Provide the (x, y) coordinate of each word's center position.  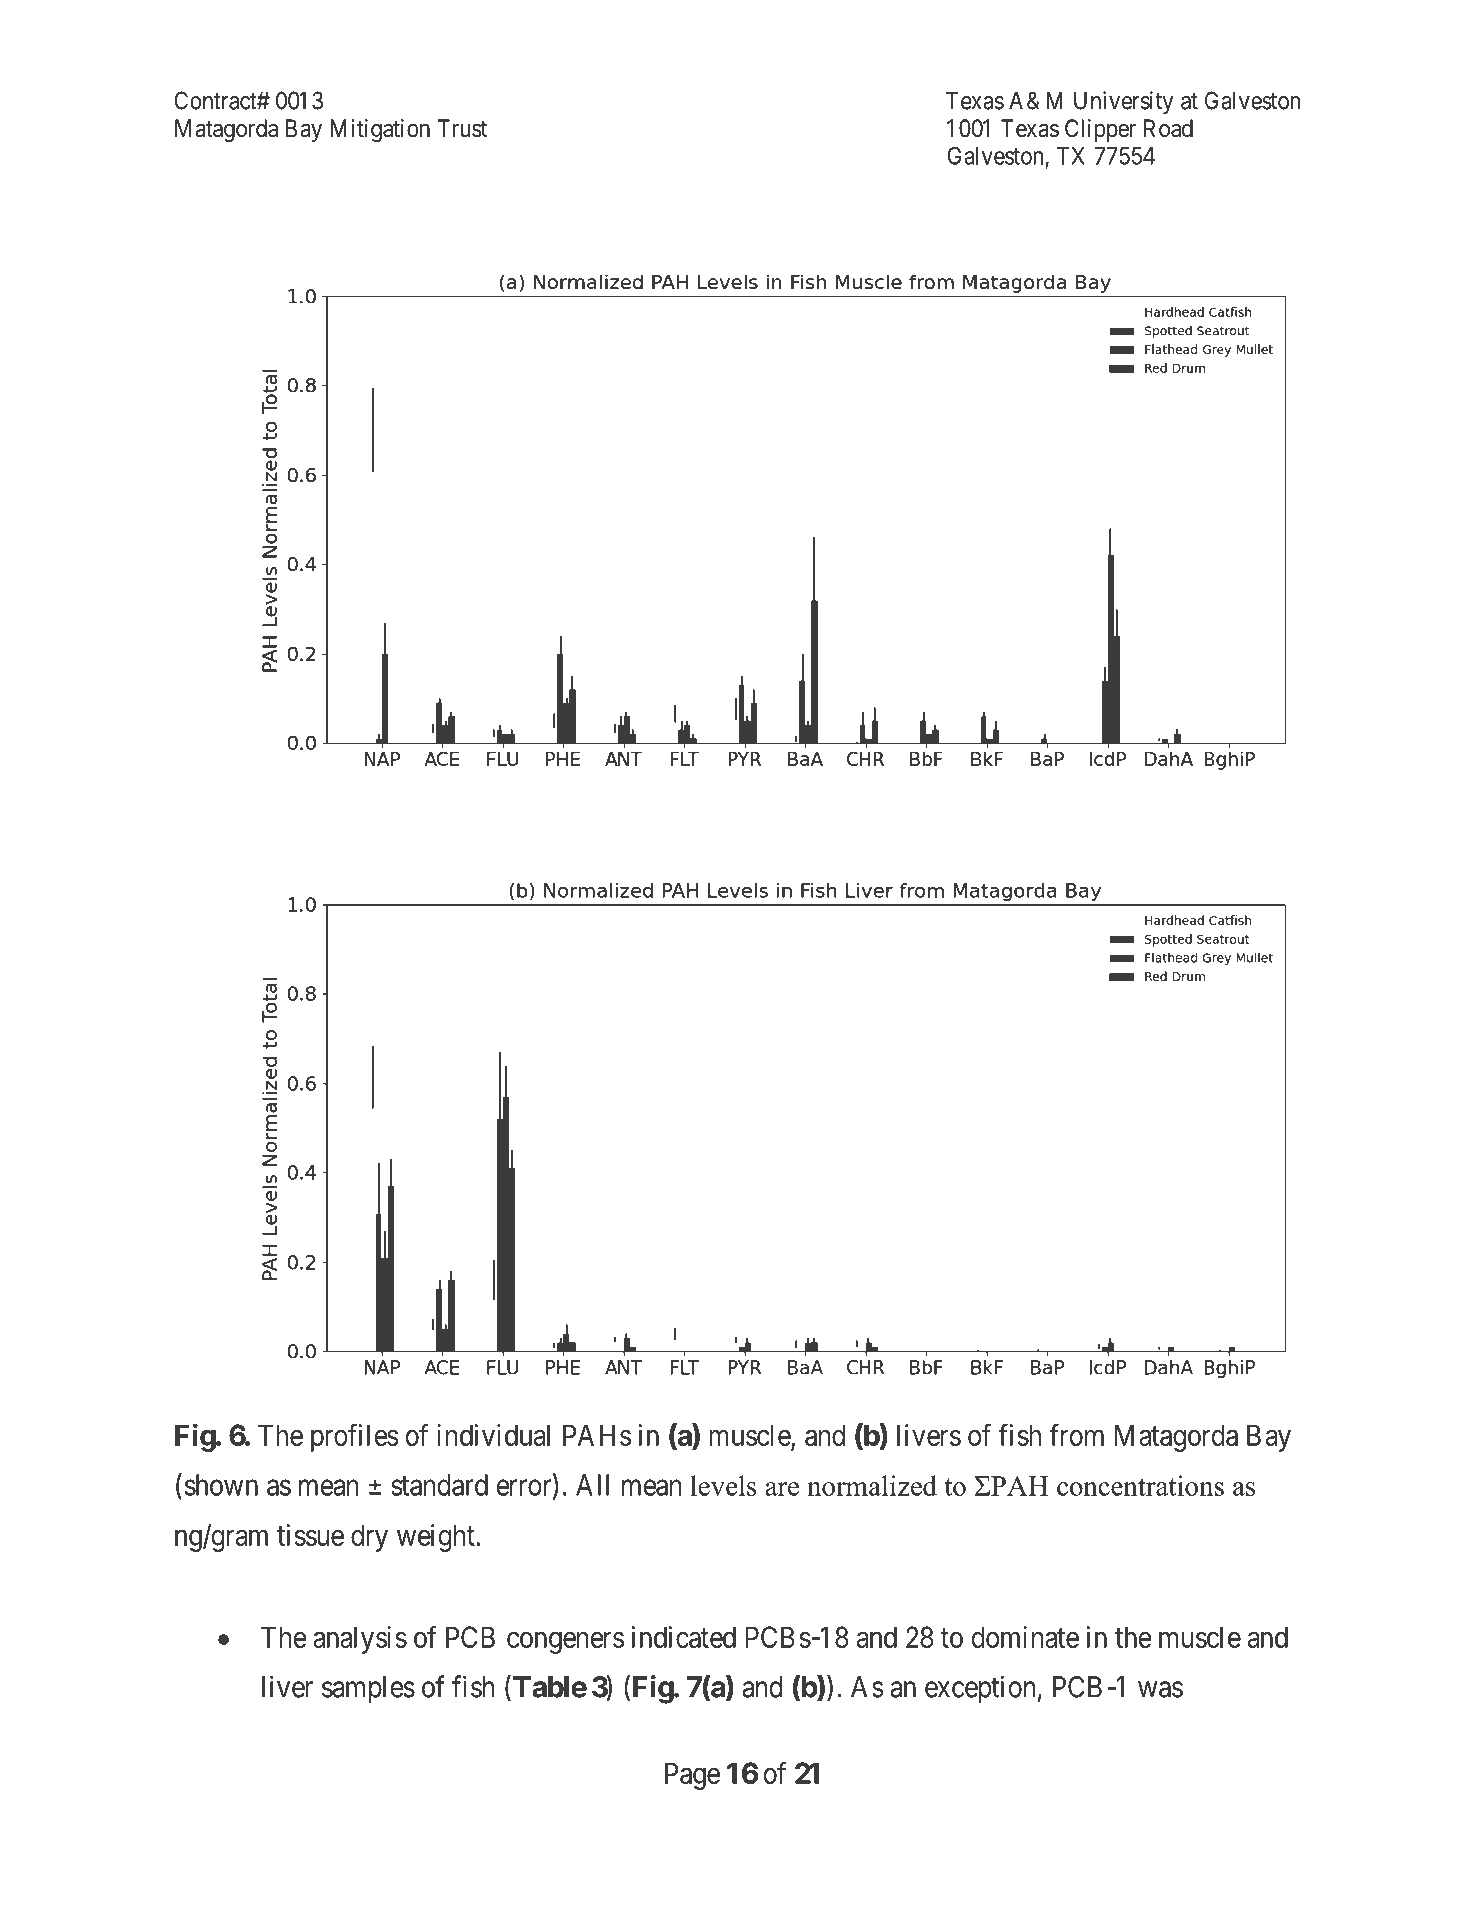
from (1076, 1435)
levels (723, 1485)
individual (493, 1435)
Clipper (1100, 130)
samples (368, 1689)
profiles (355, 1438)
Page (692, 1776)
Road (1168, 128)
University (1124, 103)
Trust (462, 128)
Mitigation (380, 130)
